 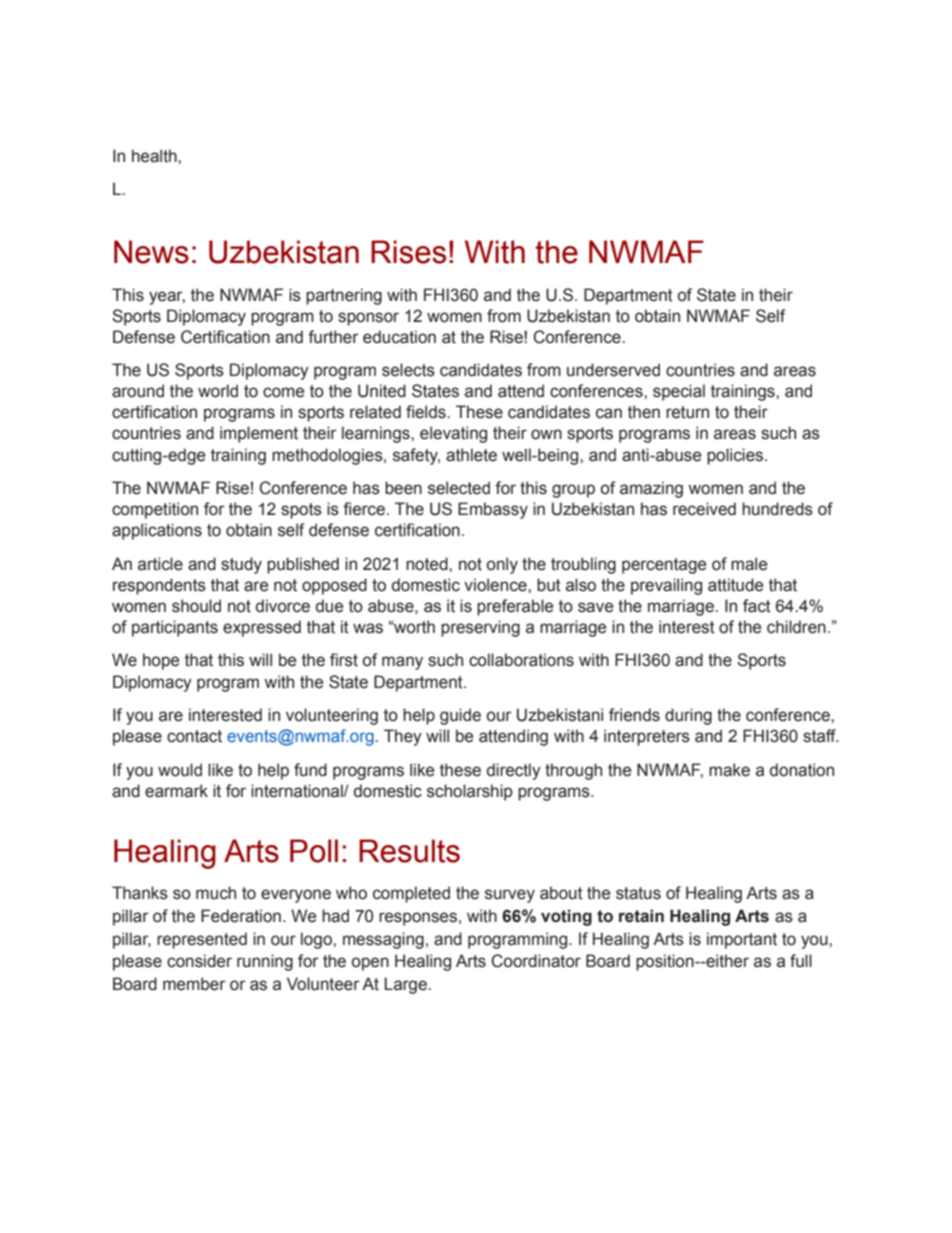 What do you see at coordinates (259, 434) in the document?
I see `implement` at bounding box center [259, 434].
